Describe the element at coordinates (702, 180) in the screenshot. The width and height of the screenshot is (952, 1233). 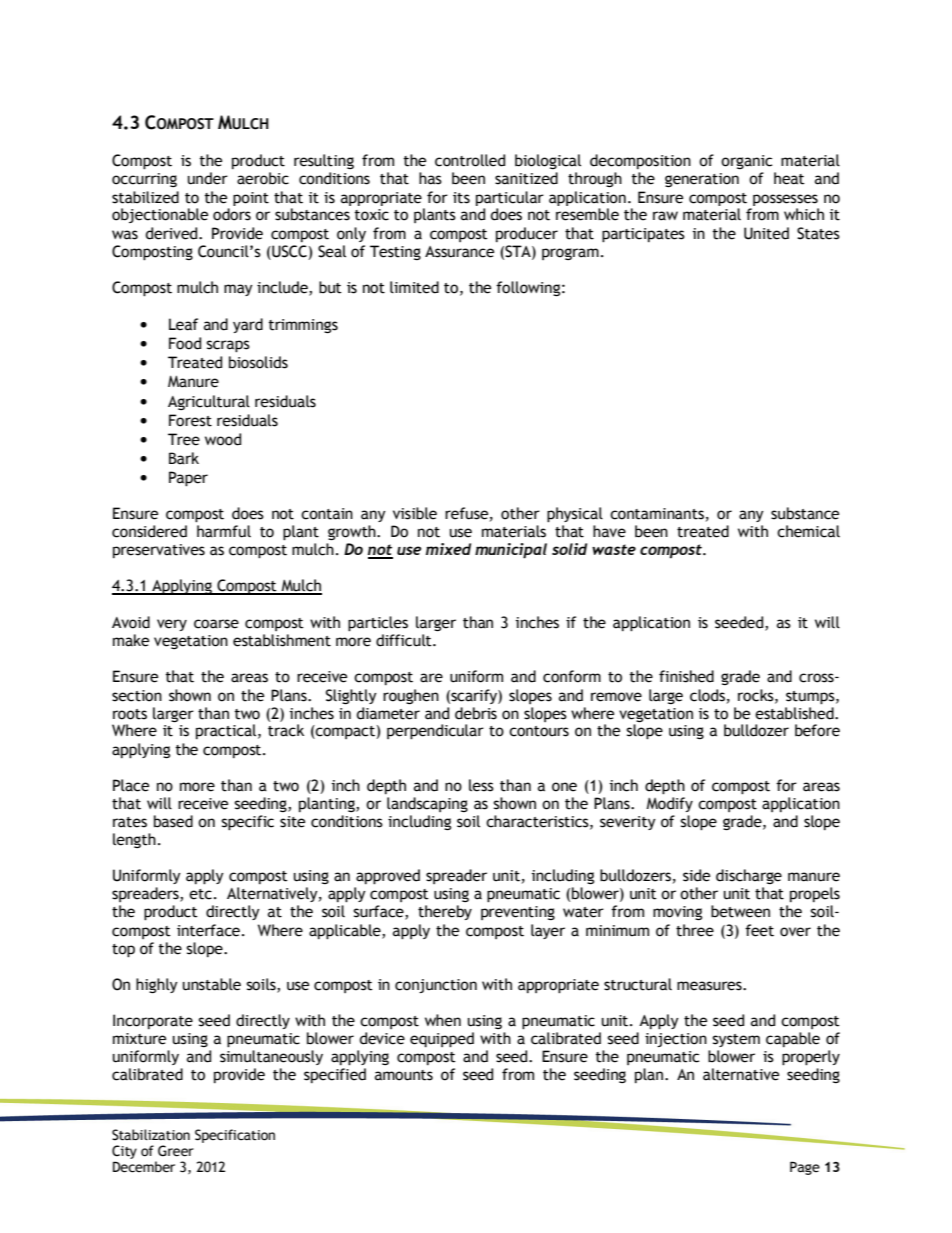
I see `generation` at that location.
